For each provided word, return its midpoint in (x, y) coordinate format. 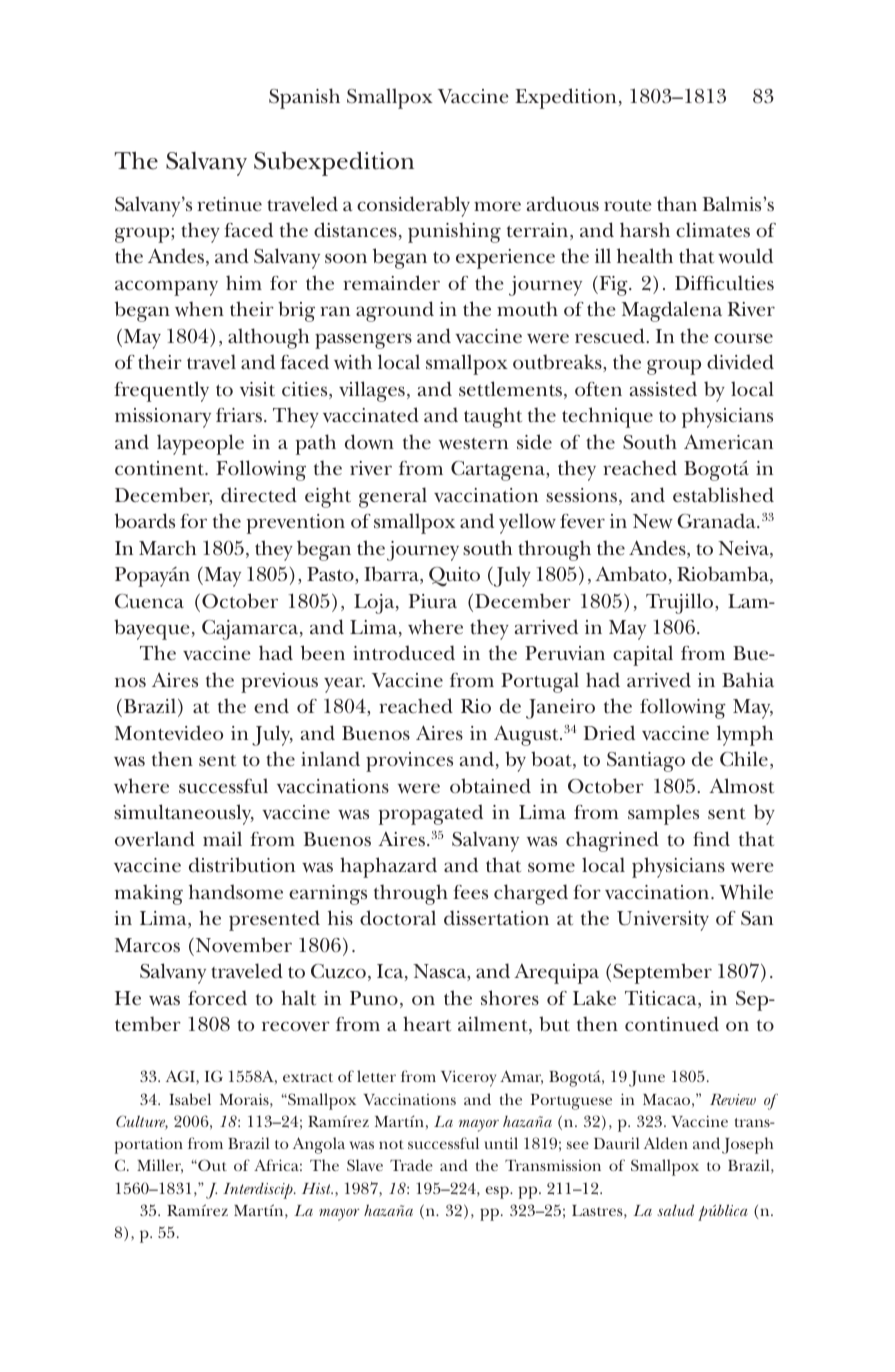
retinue (229, 204)
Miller (160, 1166)
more (497, 206)
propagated (430, 814)
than (677, 204)
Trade (411, 1165)
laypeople (200, 444)
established (723, 495)
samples (663, 814)
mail (222, 838)
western (473, 444)
